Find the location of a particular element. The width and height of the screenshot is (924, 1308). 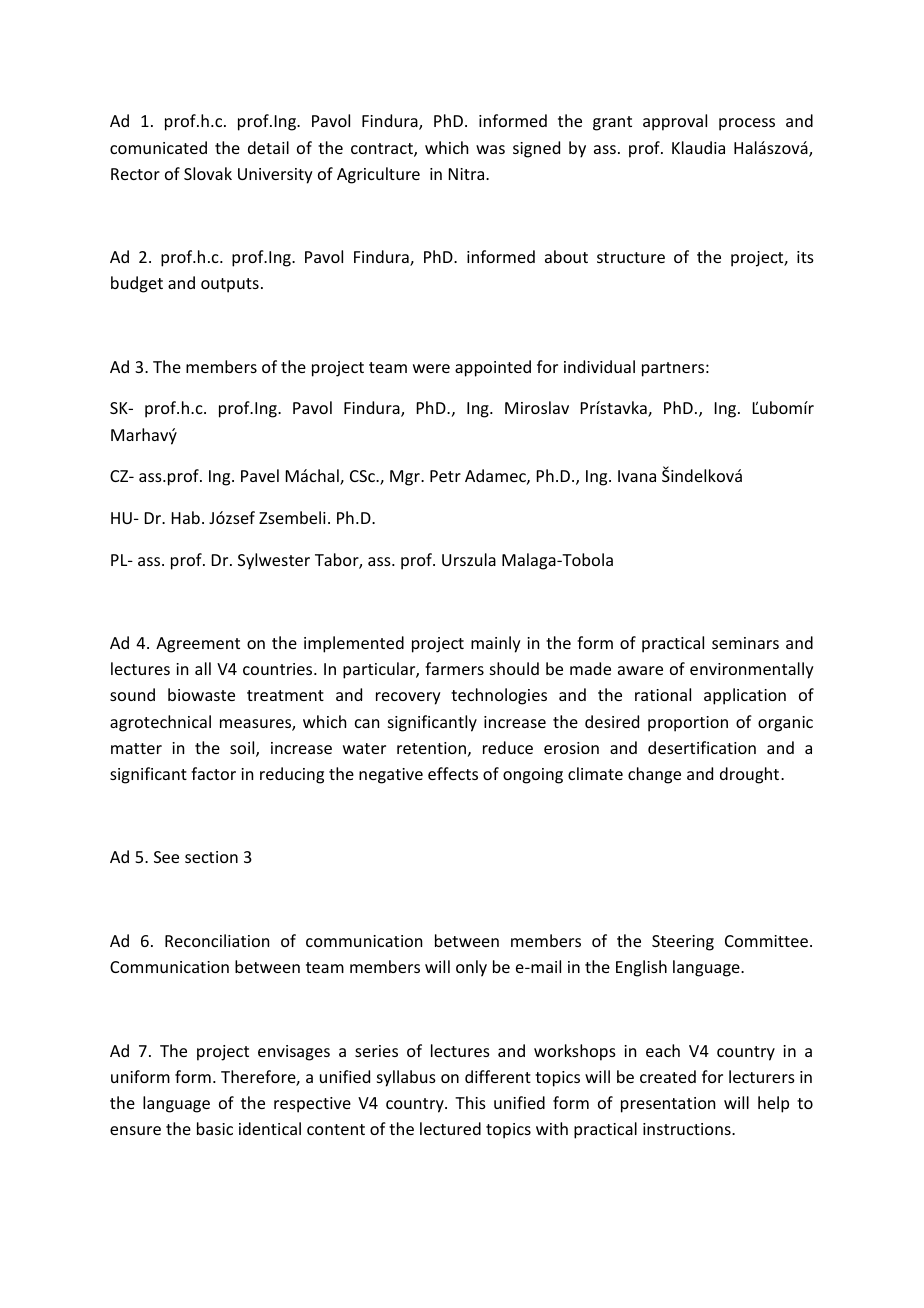

lecturers is located at coordinates (762, 1076).
